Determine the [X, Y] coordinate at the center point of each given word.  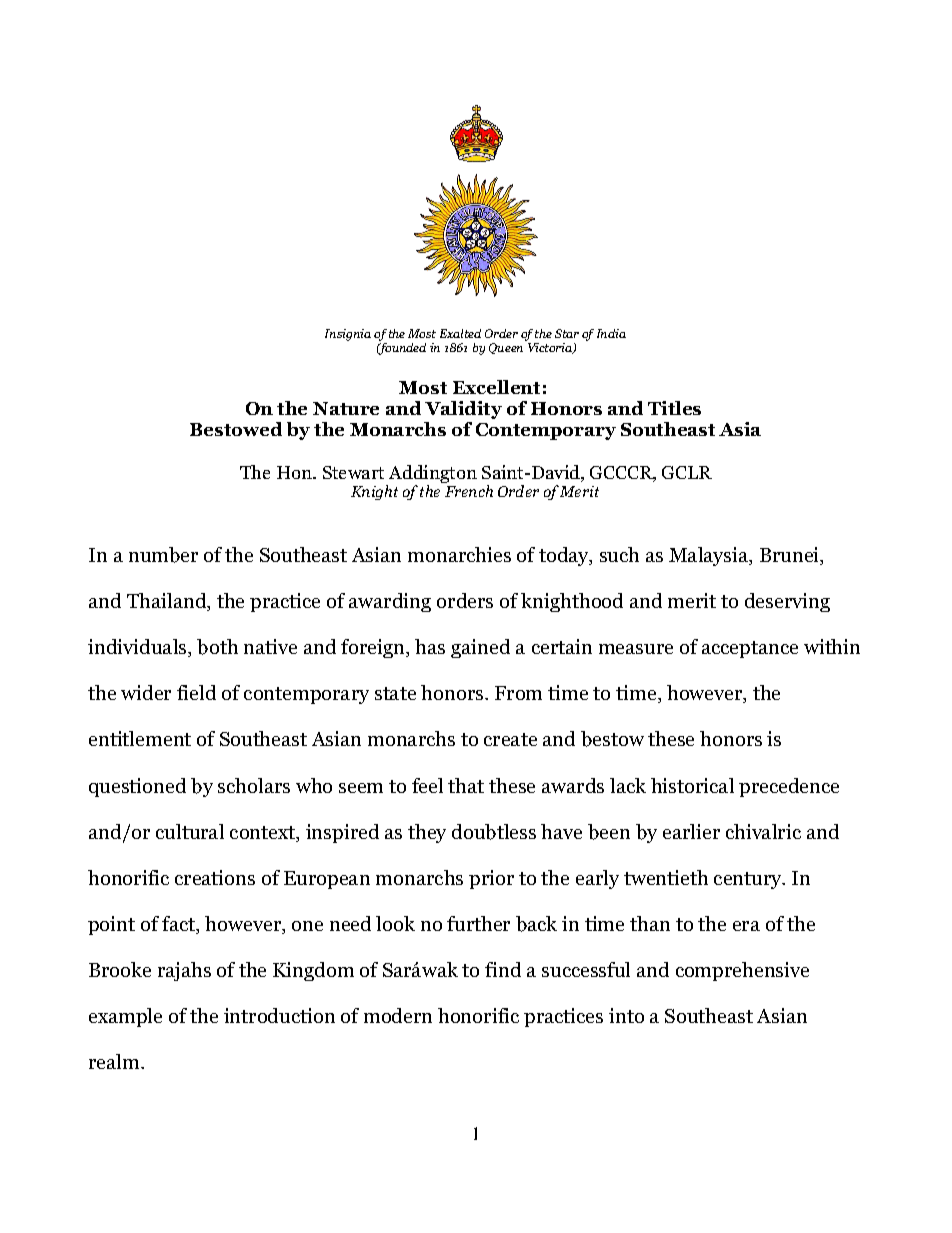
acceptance [750, 649]
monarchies [459, 554]
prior [491, 879]
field [196, 692]
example [125, 1017]
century [749, 880]
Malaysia [710, 556]
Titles [674, 408]
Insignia [348, 335]
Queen [506, 348]
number [163, 555]
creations [215, 877]
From [518, 693]
